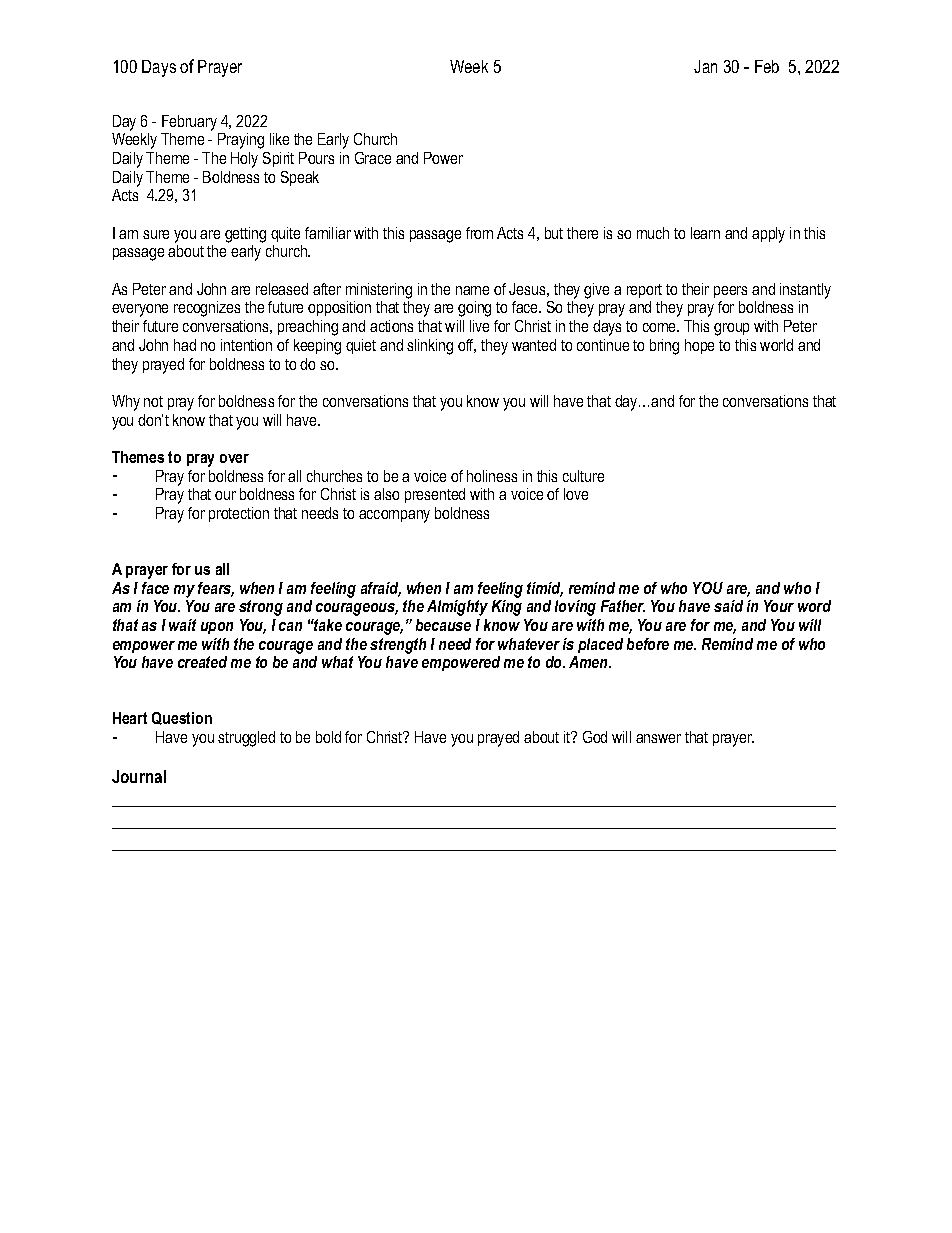 The width and height of the page is (952, 1233). What do you see at coordinates (153, 401) in the page?
I see `not` at bounding box center [153, 401].
